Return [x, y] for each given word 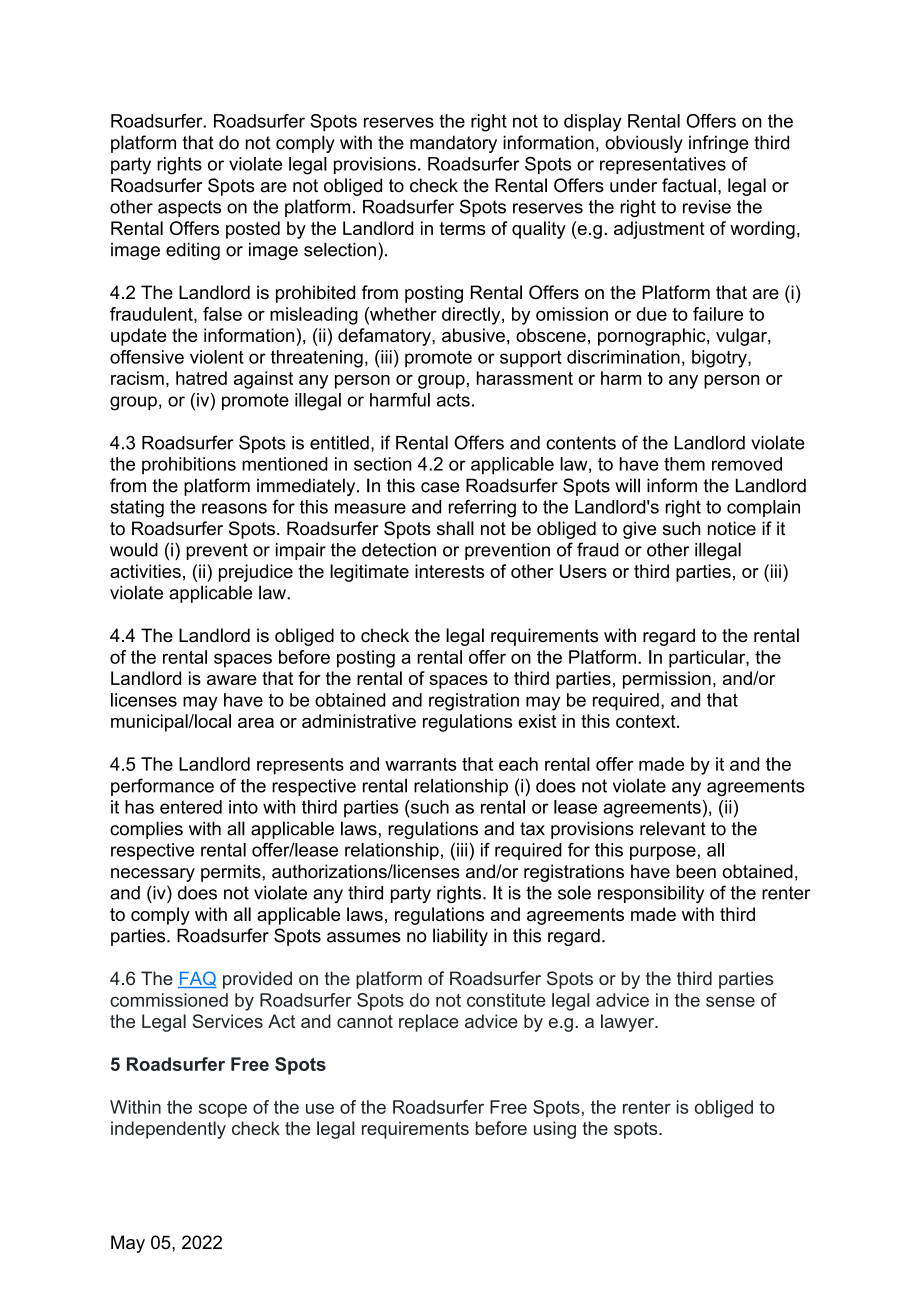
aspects [189, 208]
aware [232, 680]
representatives [663, 165]
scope [222, 1110]
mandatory [453, 144]
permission [667, 680]
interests [449, 571]
